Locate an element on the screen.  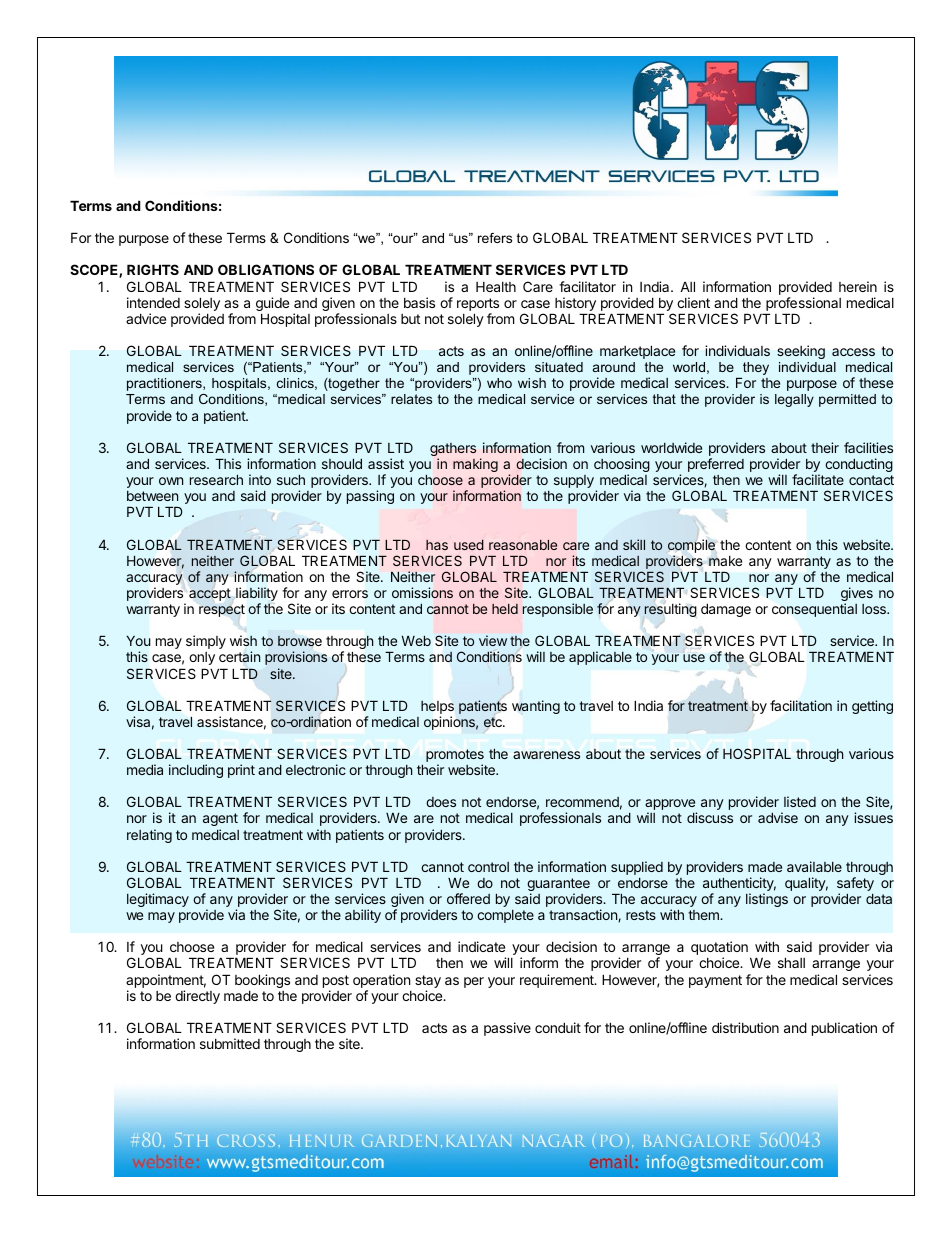
consequential is located at coordinates (814, 610).
